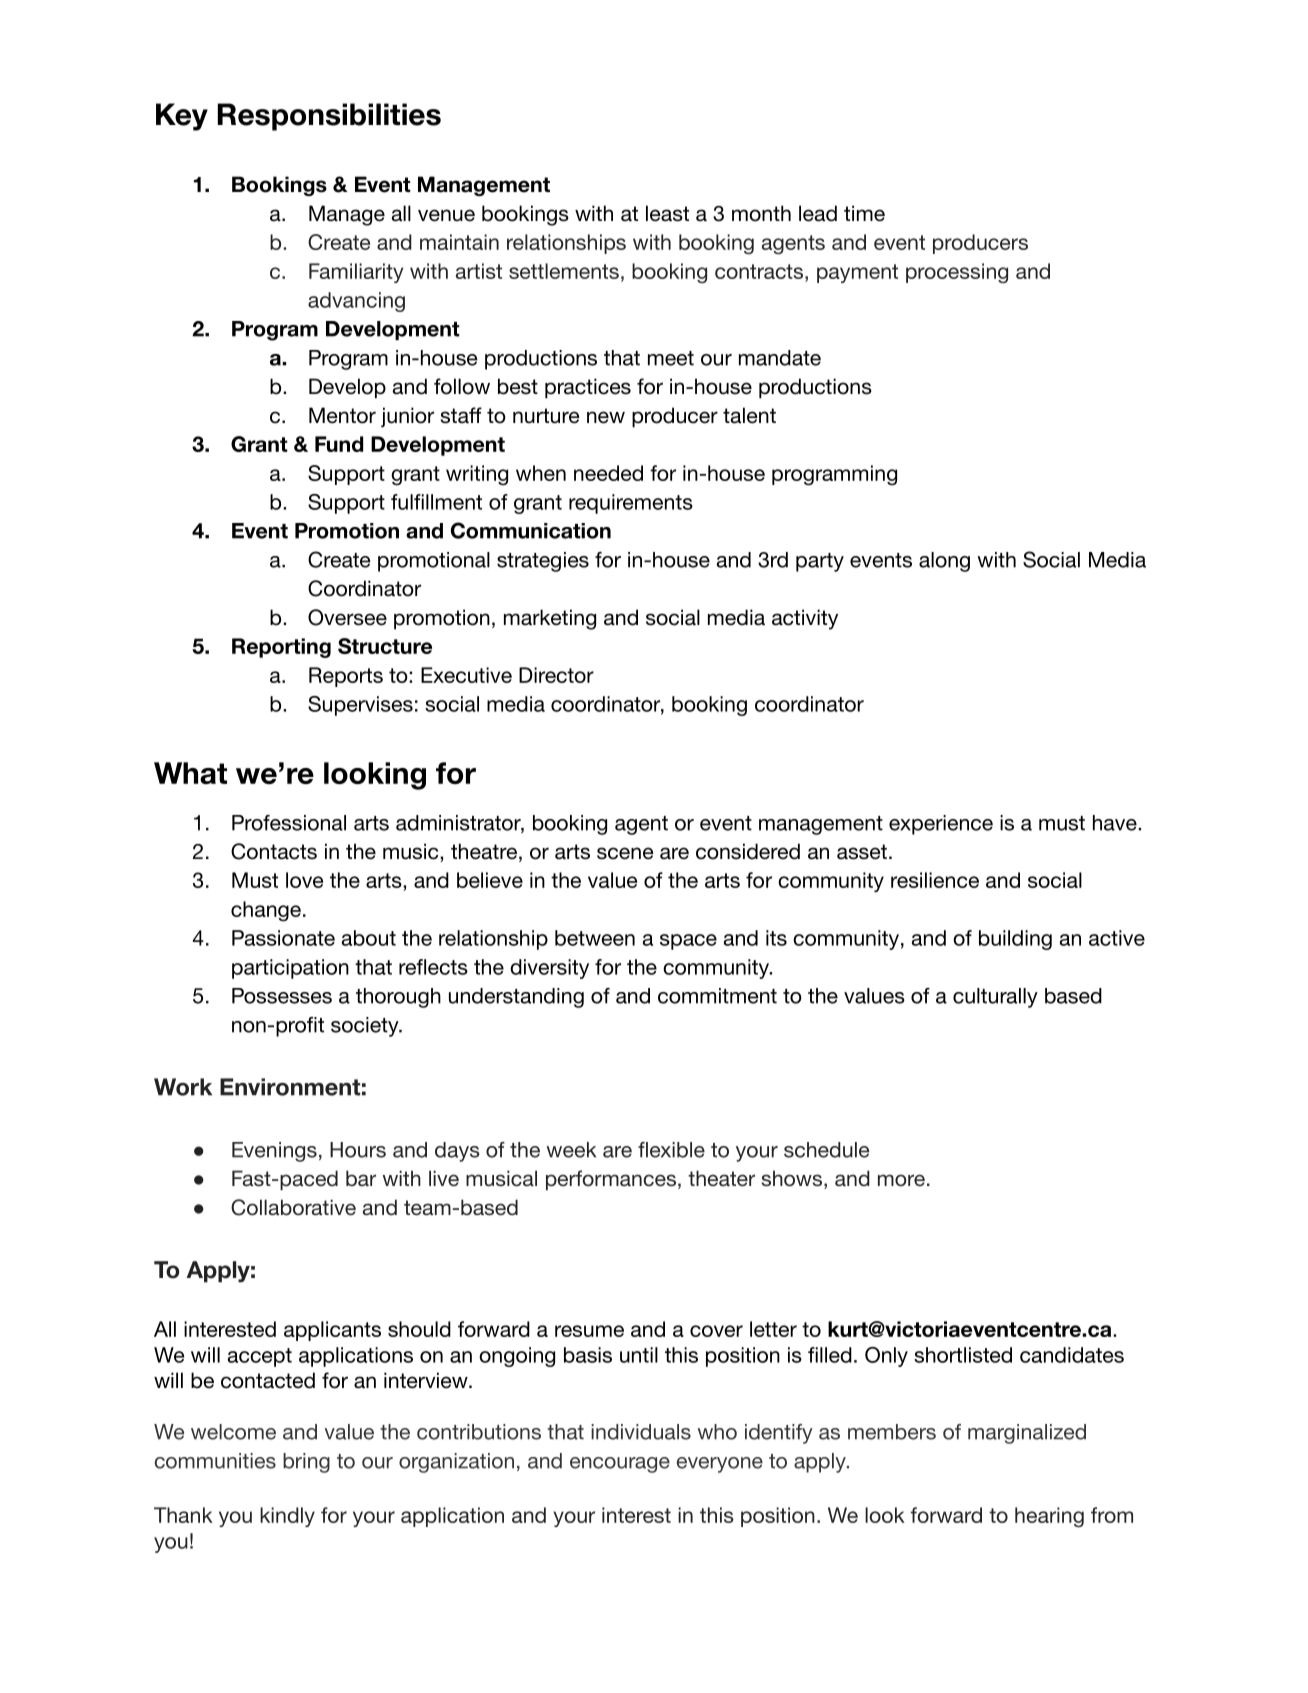 The image size is (1308, 1693). Describe the element at coordinates (329, 117) in the screenshot. I see `Responsibilities` at that location.
